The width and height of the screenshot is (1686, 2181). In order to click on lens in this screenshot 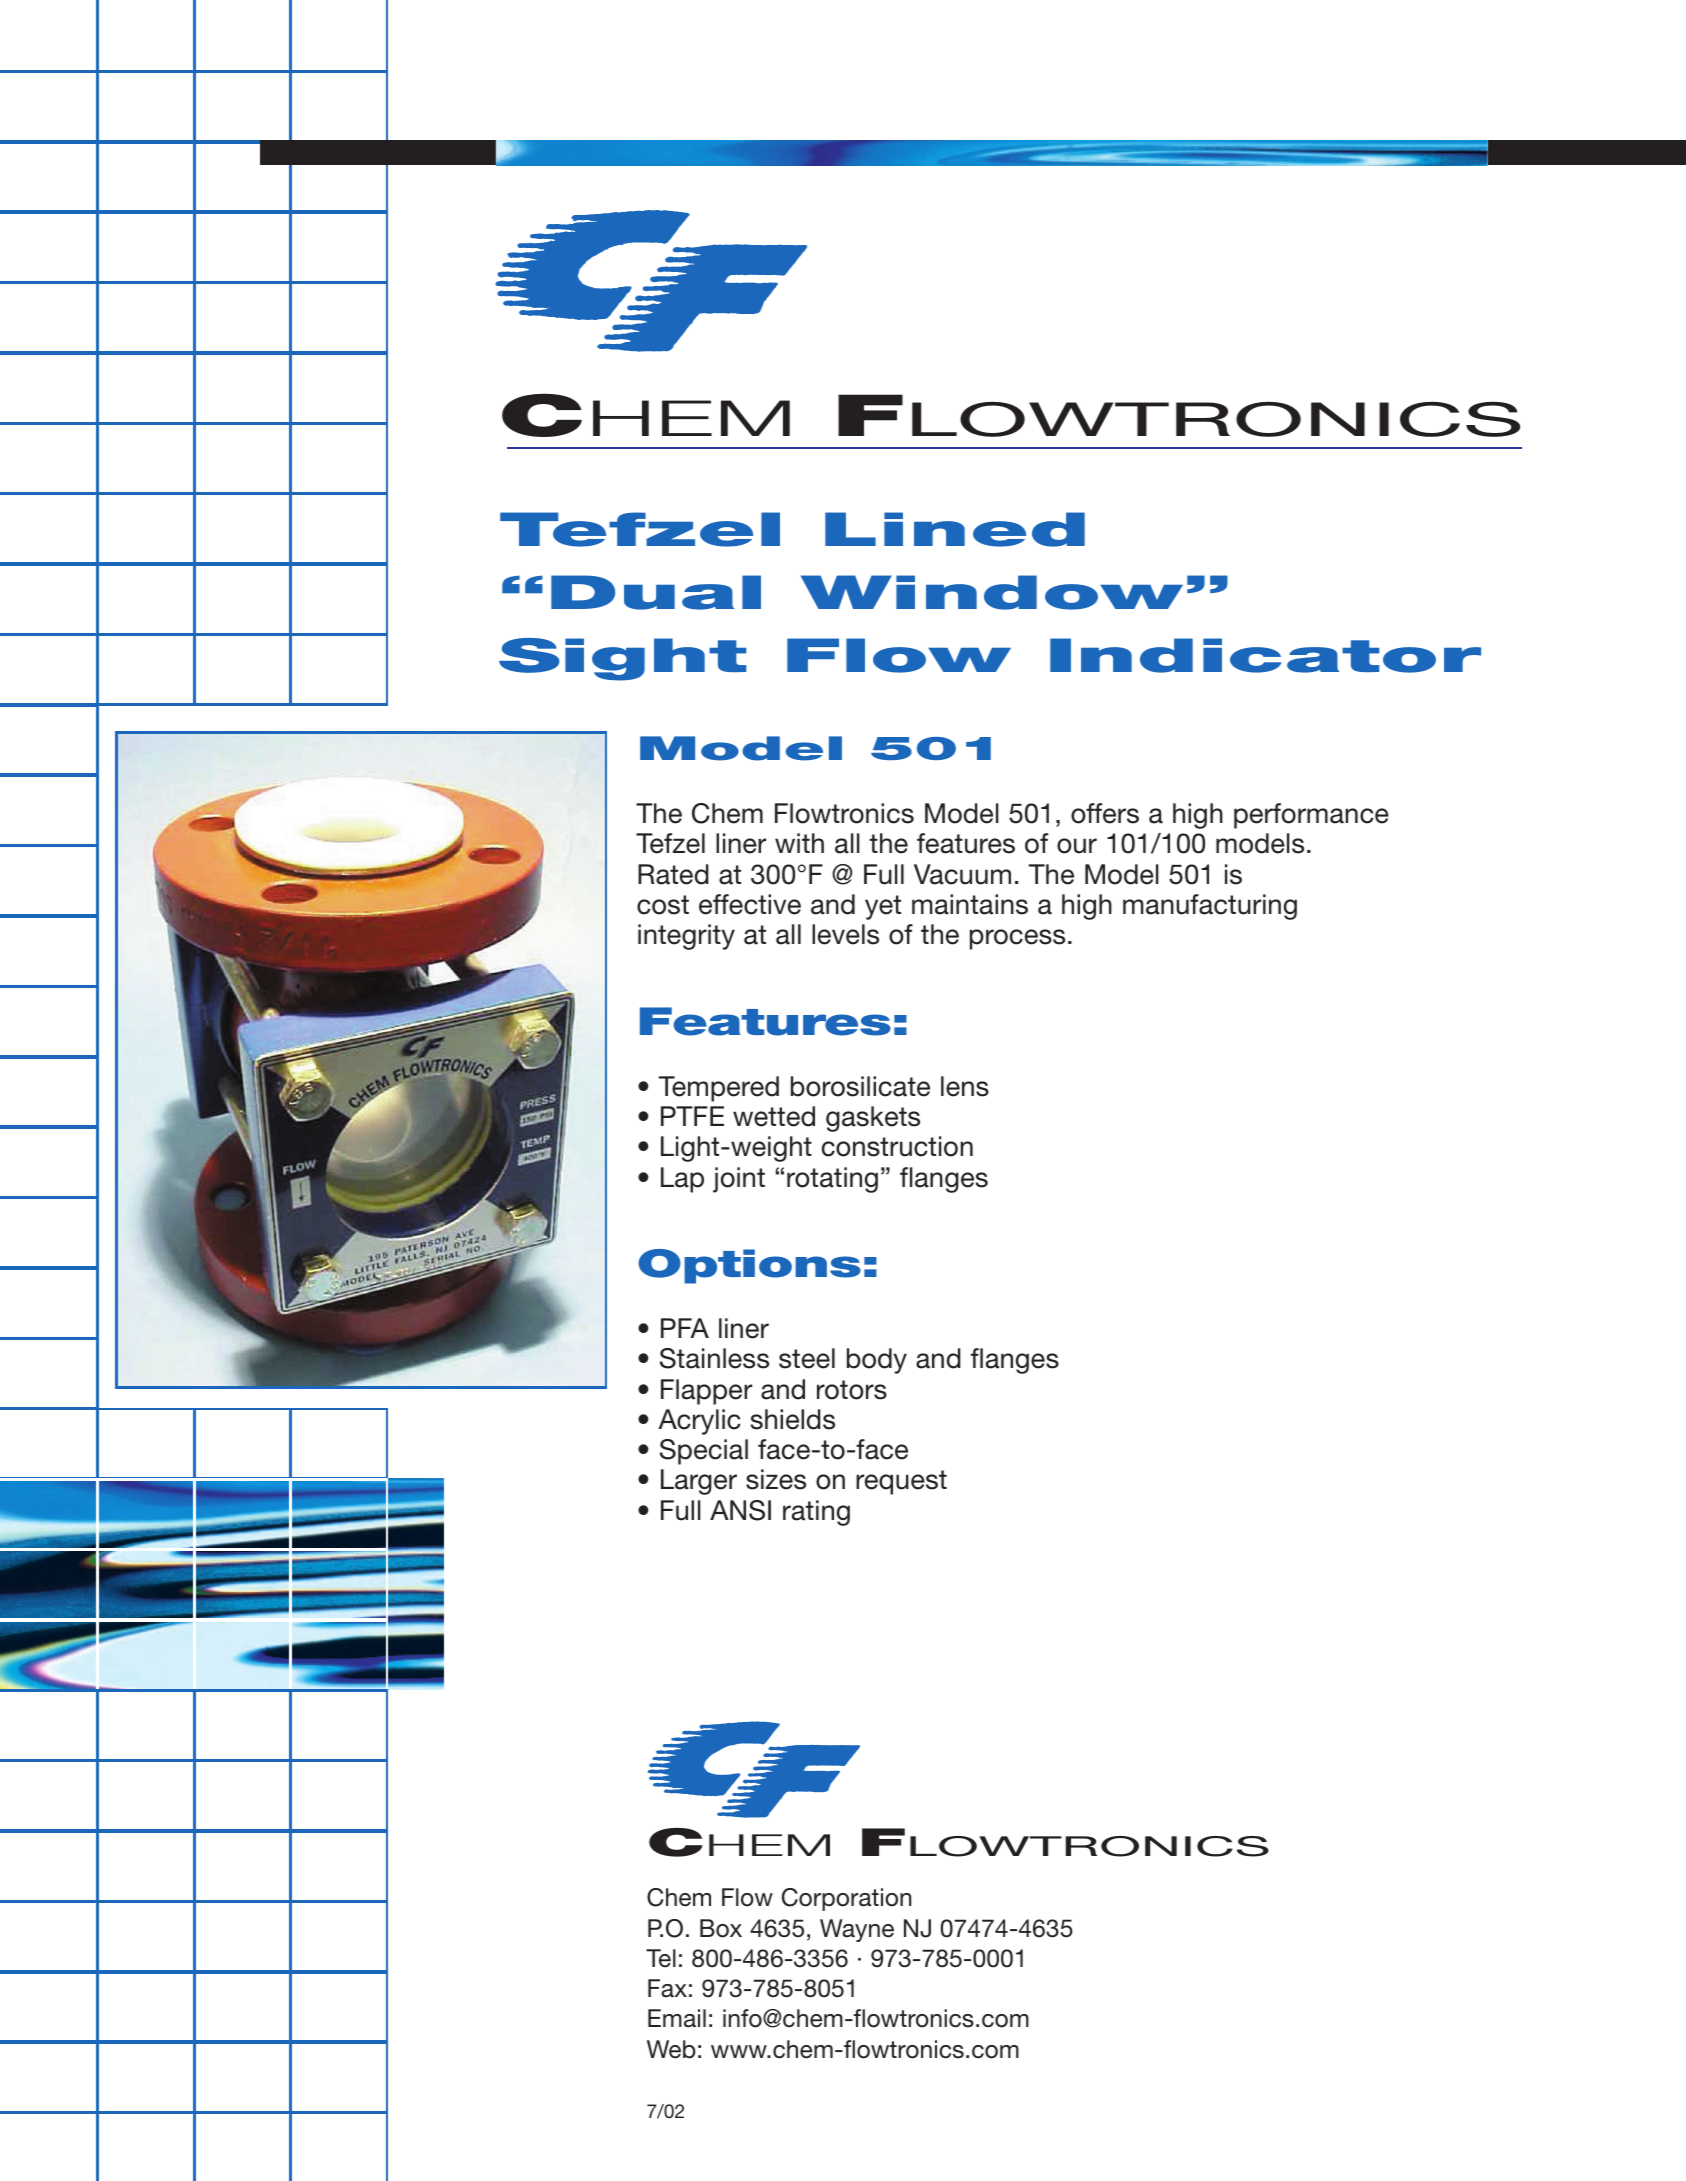, I will do `click(965, 1086)`.
